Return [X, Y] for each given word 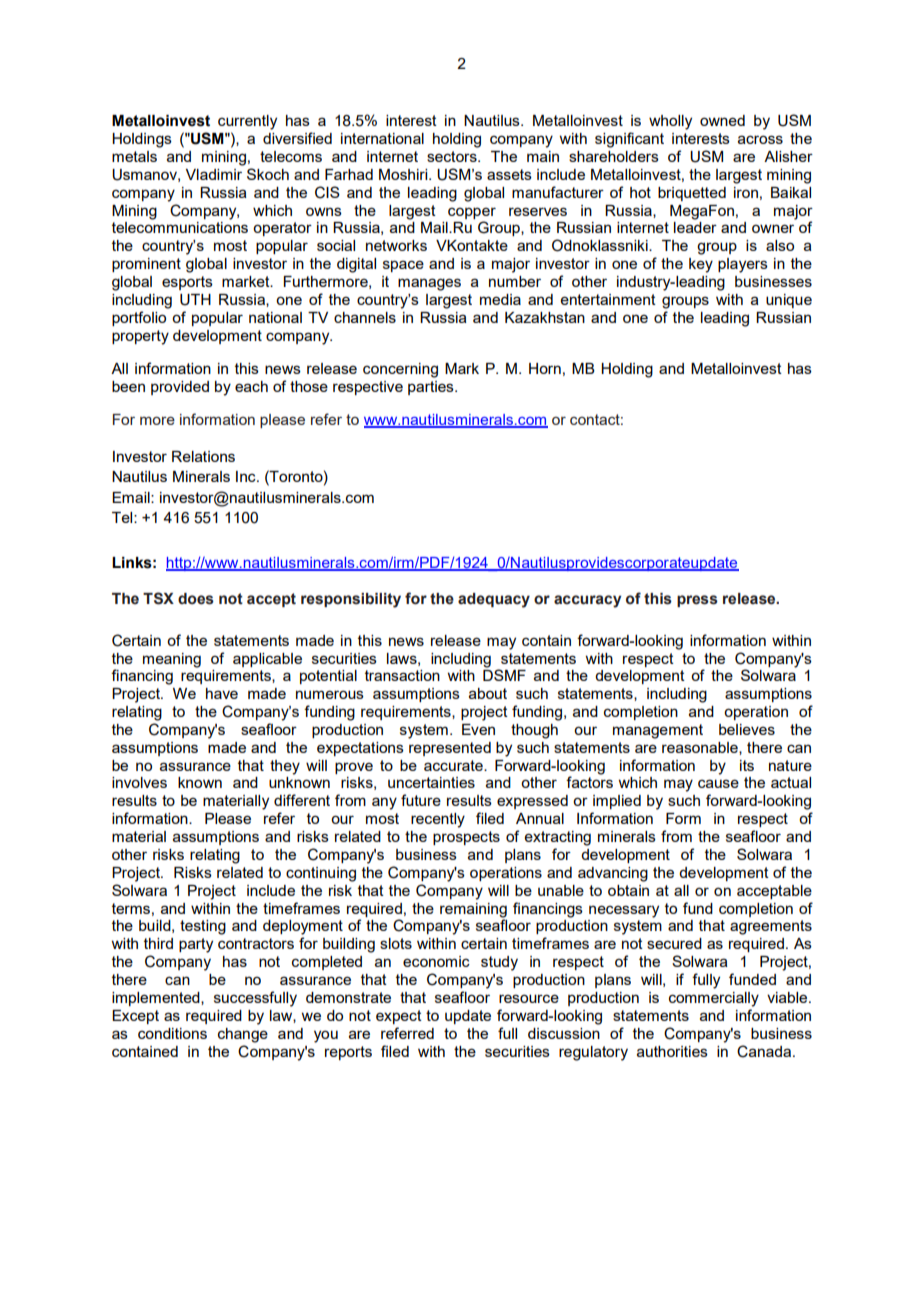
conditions [172, 1033]
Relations [203, 456]
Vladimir [214, 174]
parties [432, 388]
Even [478, 729]
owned [722, 120]
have [222, 693]
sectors [453, 156]
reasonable [701, 748]
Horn [545, 368]
